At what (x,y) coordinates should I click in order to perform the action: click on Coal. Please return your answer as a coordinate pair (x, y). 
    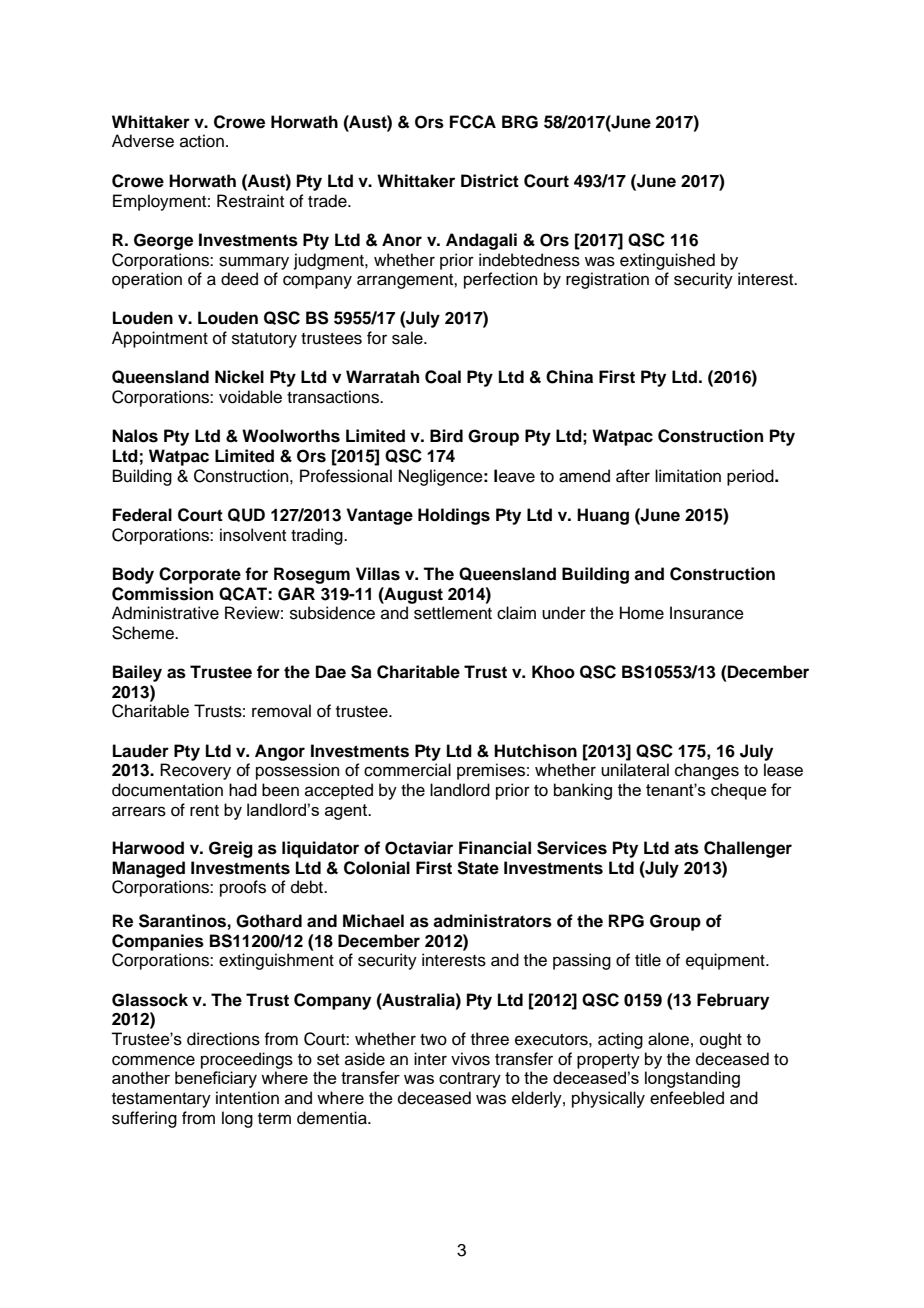
    Looking at the image, I should click on (443, 377).
